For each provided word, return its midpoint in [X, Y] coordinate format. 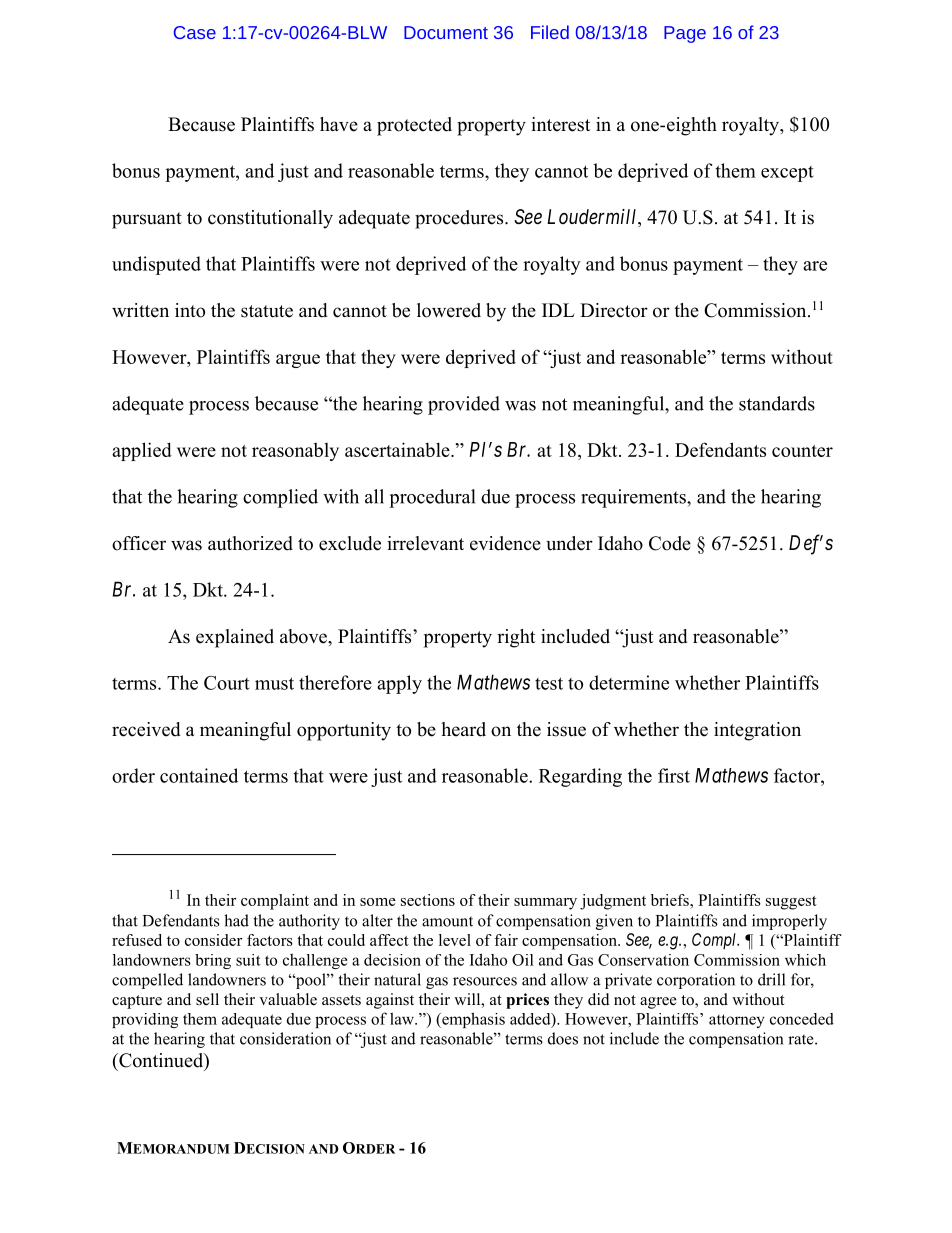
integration [757, 731]
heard [464, 729]
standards [777, 403]
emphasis [472, 1020]
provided [464, 405]
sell [207, 999]
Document [446, 32]
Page [685, 34]
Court [227, 683]
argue [298, 361]
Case [195, 32]
